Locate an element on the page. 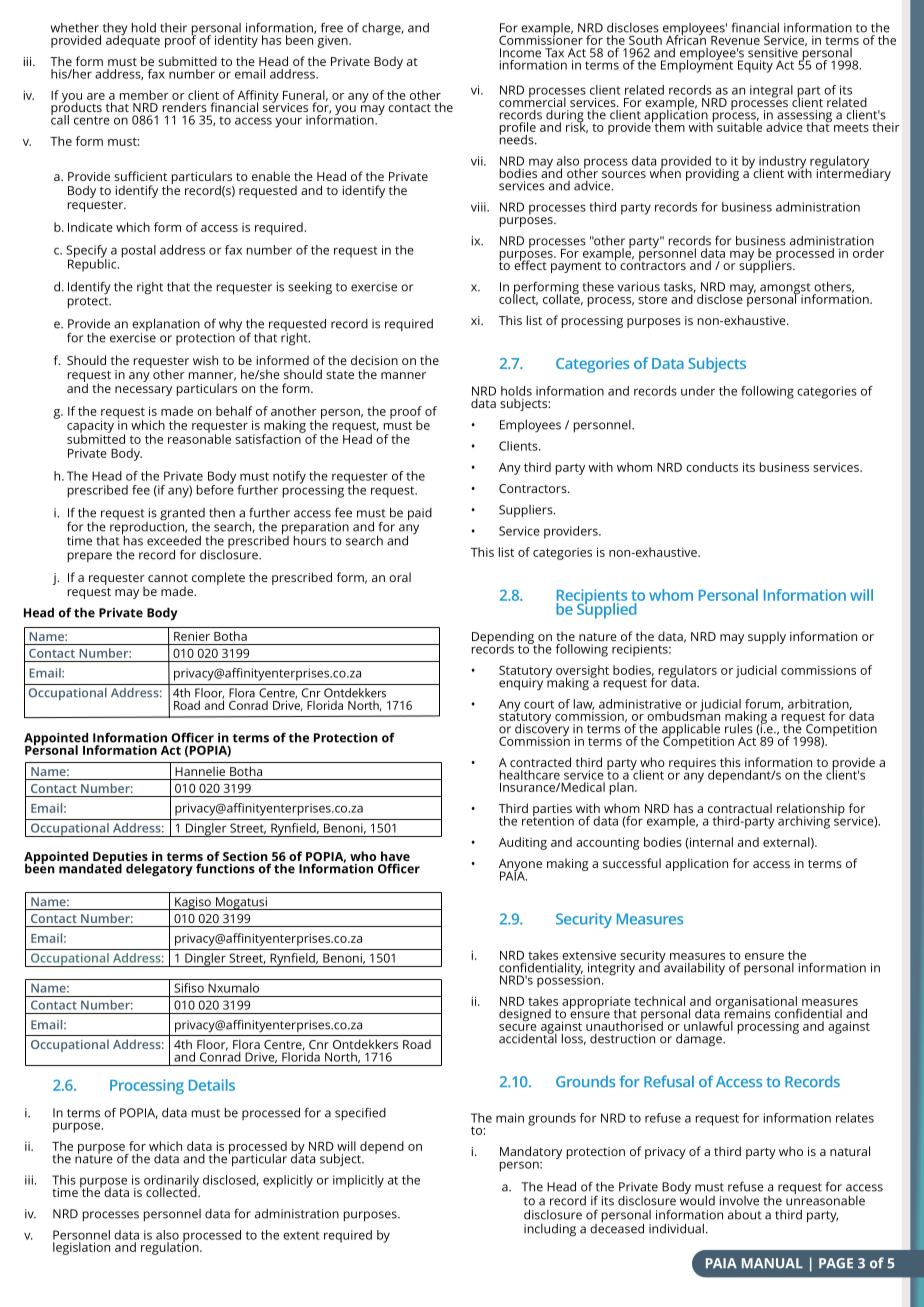  amongst is located at coordinates (785, 290).
